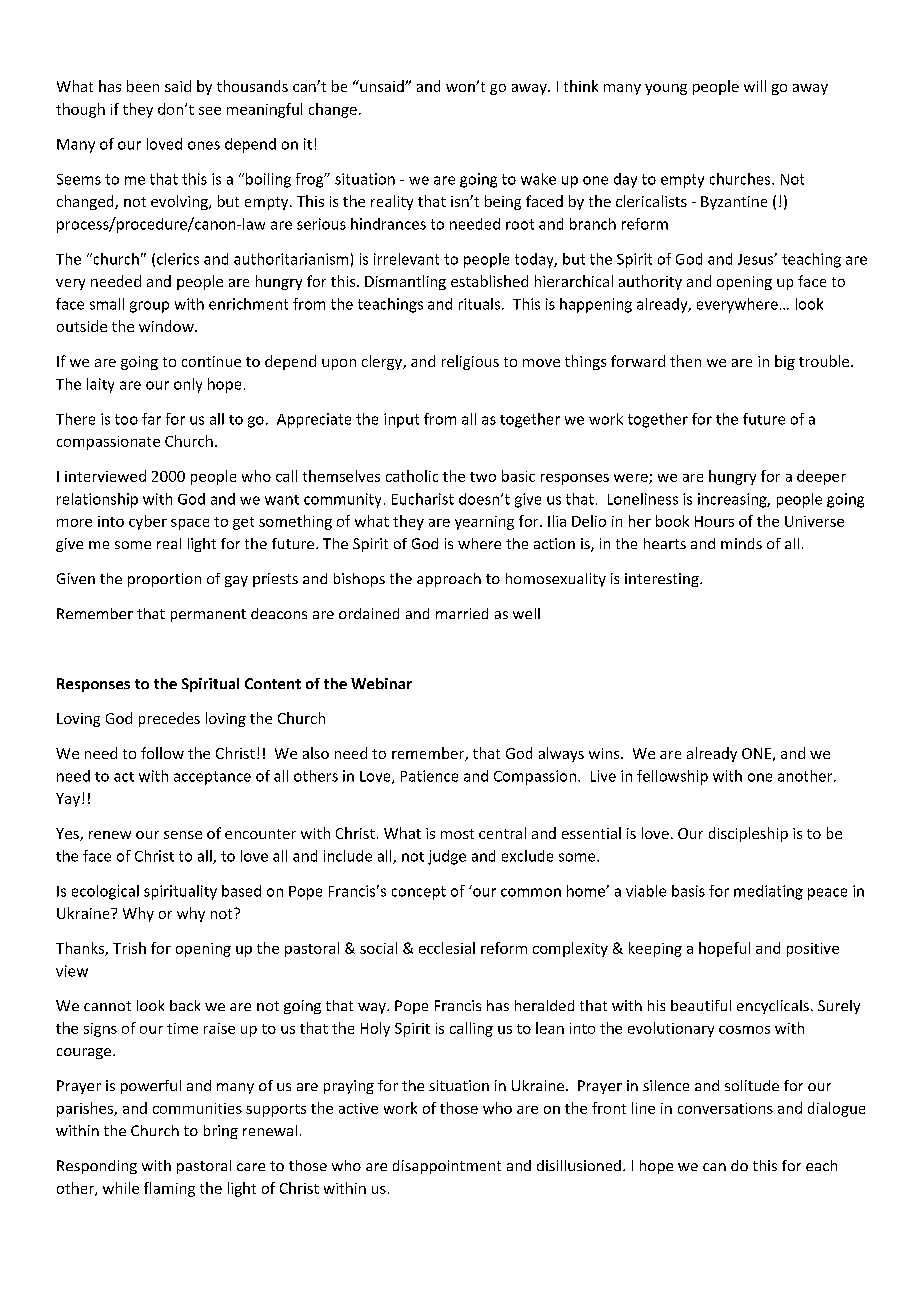 The image size is (924, 1308). What do you see at coordinates (143, 86) in the page?
I see `been` at bounding box center [143, 86].
